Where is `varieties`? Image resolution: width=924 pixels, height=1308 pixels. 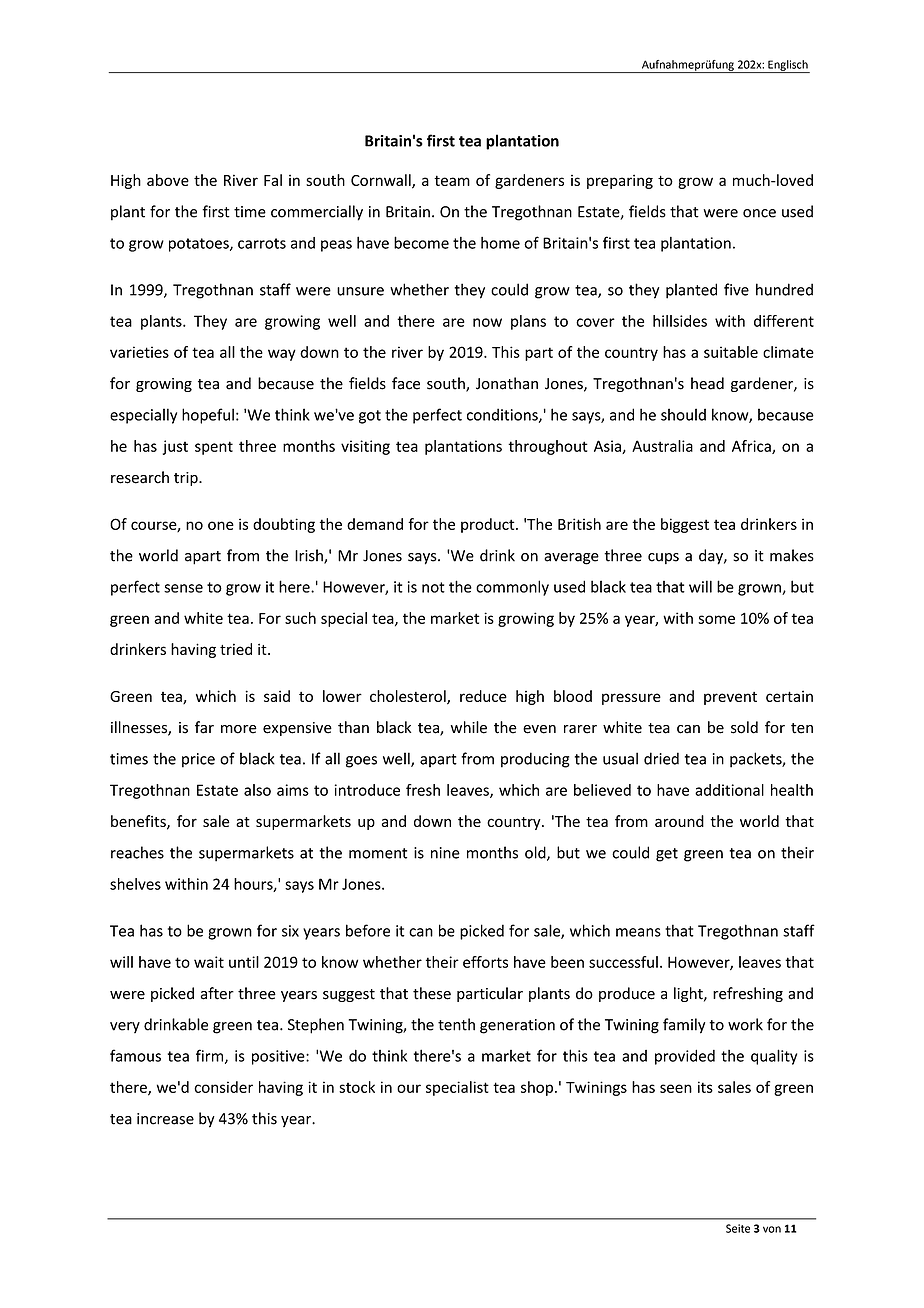
varieties is located at coordinates (139, 352).
